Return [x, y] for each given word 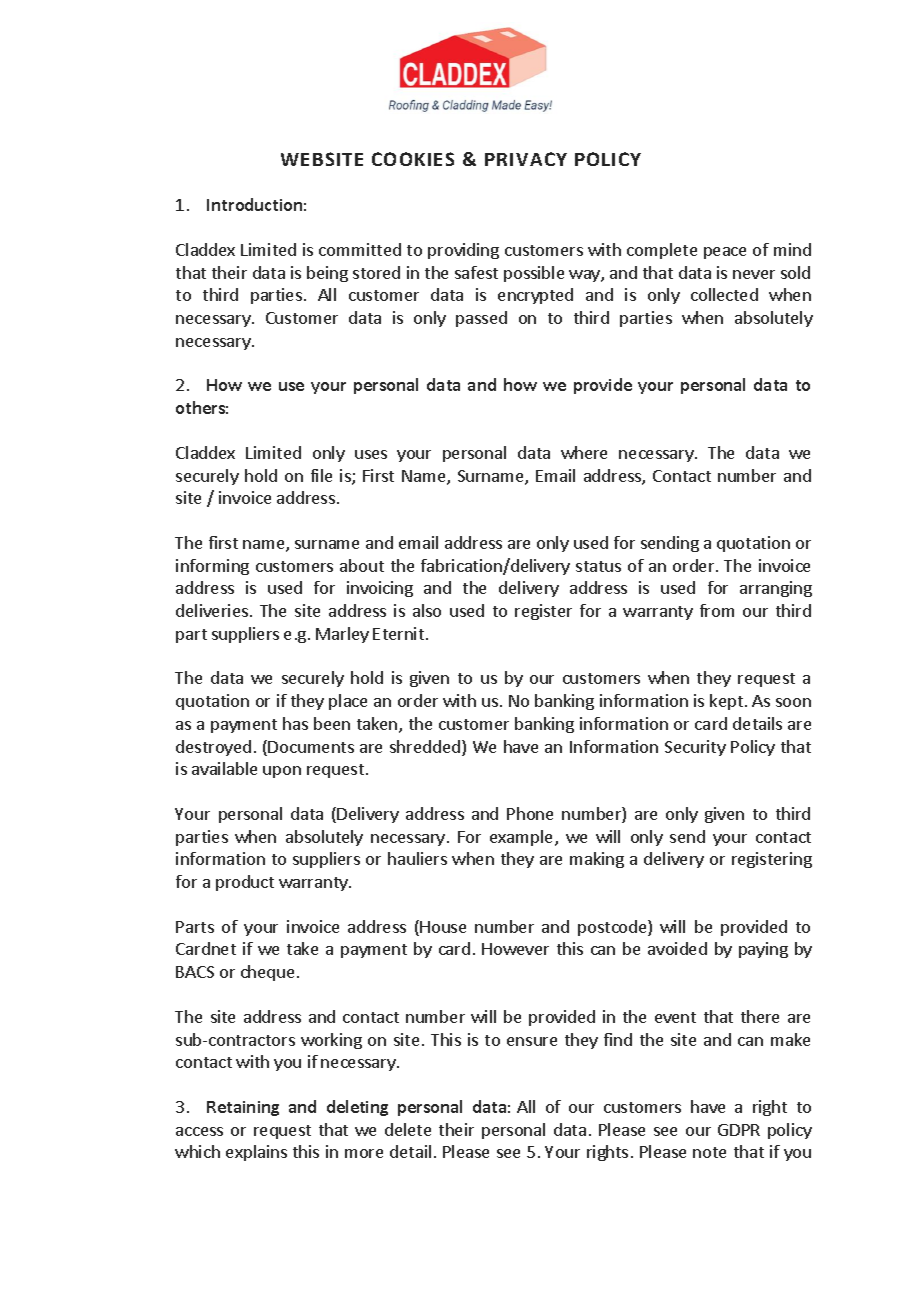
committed [360, 249]
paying [763, 950]
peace [725, 253]
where [584, 452]
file [321, 475]
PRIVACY [526, 159]
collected [724, 294]
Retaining [243, 1108]
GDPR [739, 1130]
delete [408, 1129]
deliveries [212, 610]
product [245, 883]
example [523, 838]
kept [726, 702]
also [427, 610]
